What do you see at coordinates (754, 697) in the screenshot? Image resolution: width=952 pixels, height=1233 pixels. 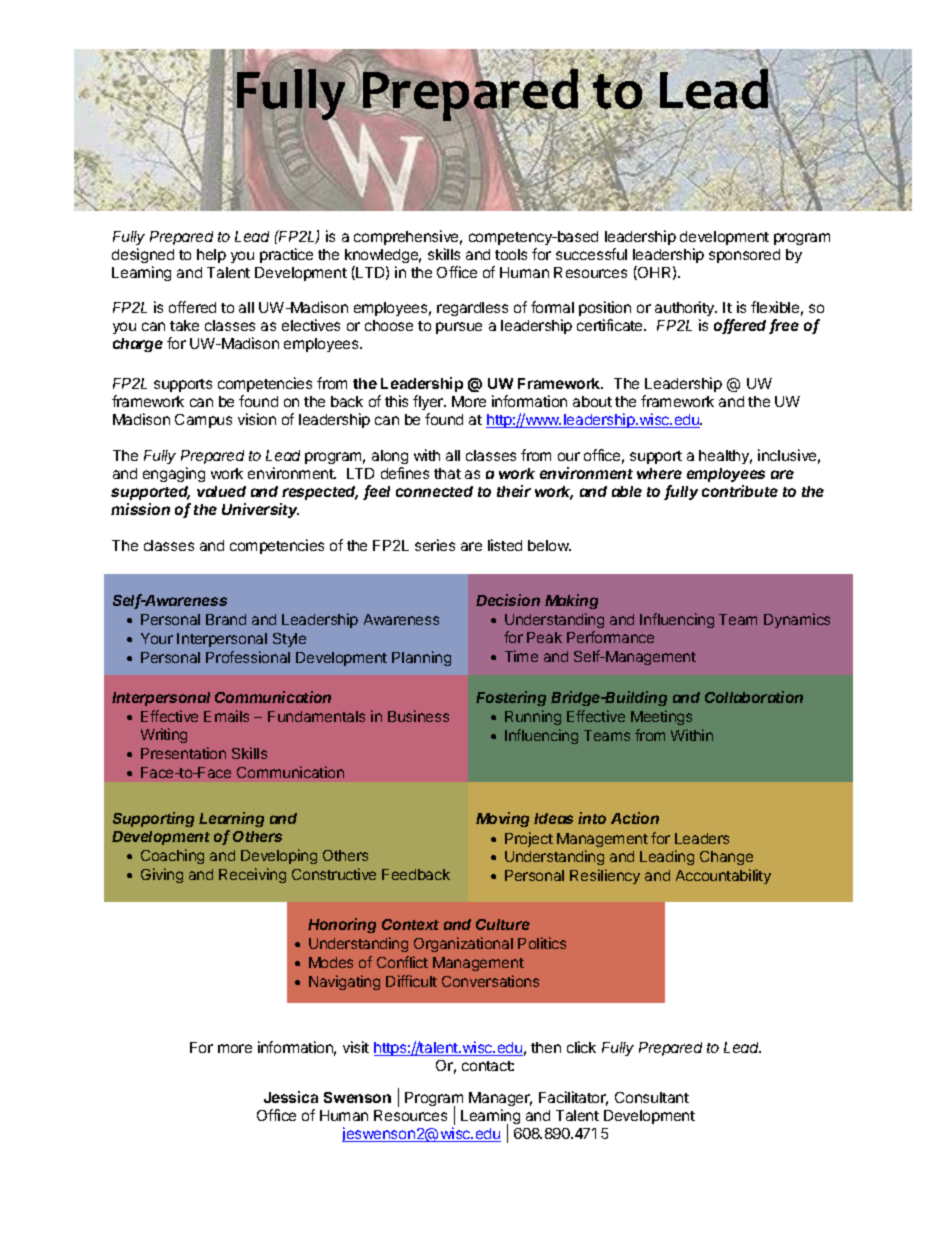 I see `Collaboration` at bounding box center [754, 697].
